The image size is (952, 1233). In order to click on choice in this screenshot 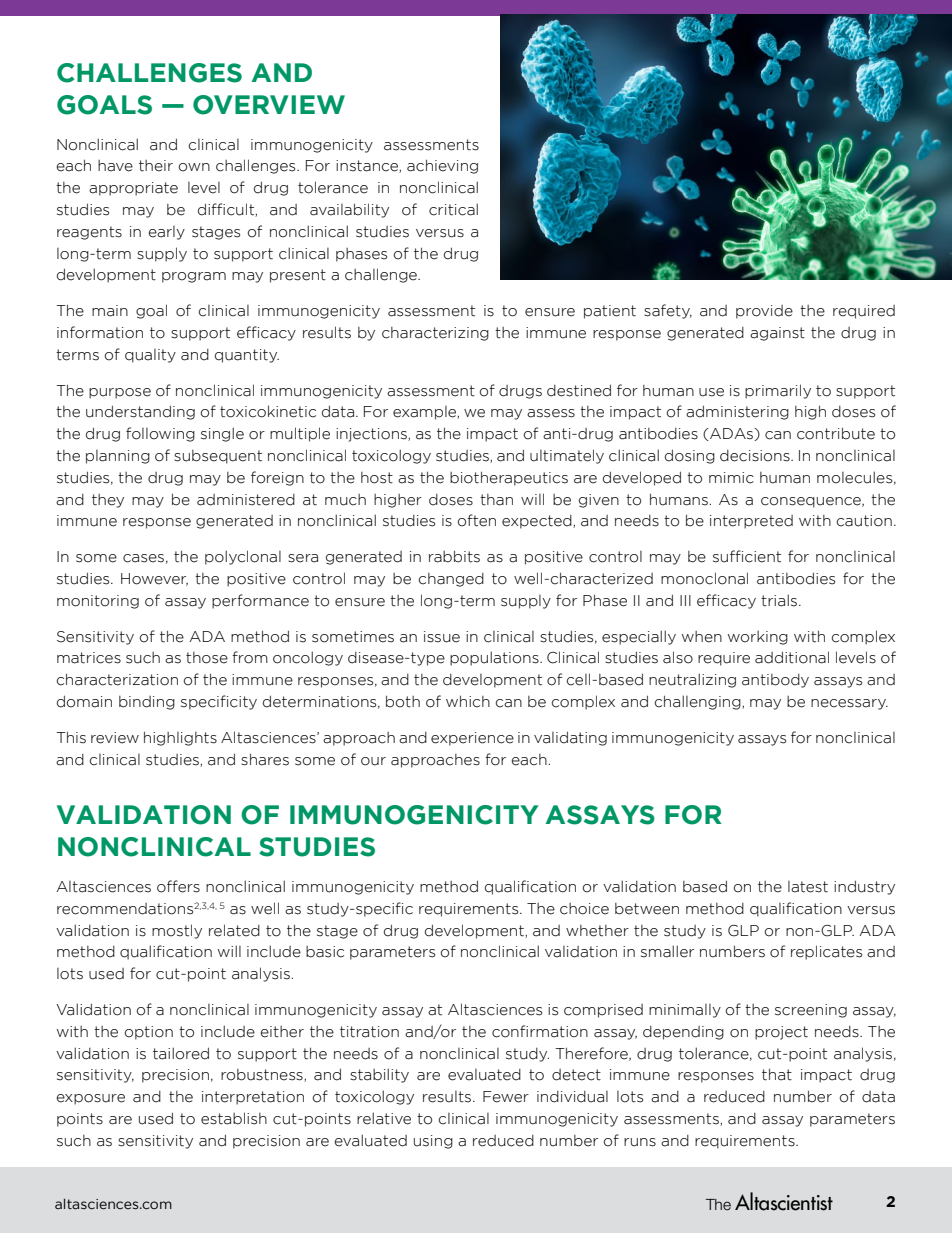, I will do `click(584, 909)`.
